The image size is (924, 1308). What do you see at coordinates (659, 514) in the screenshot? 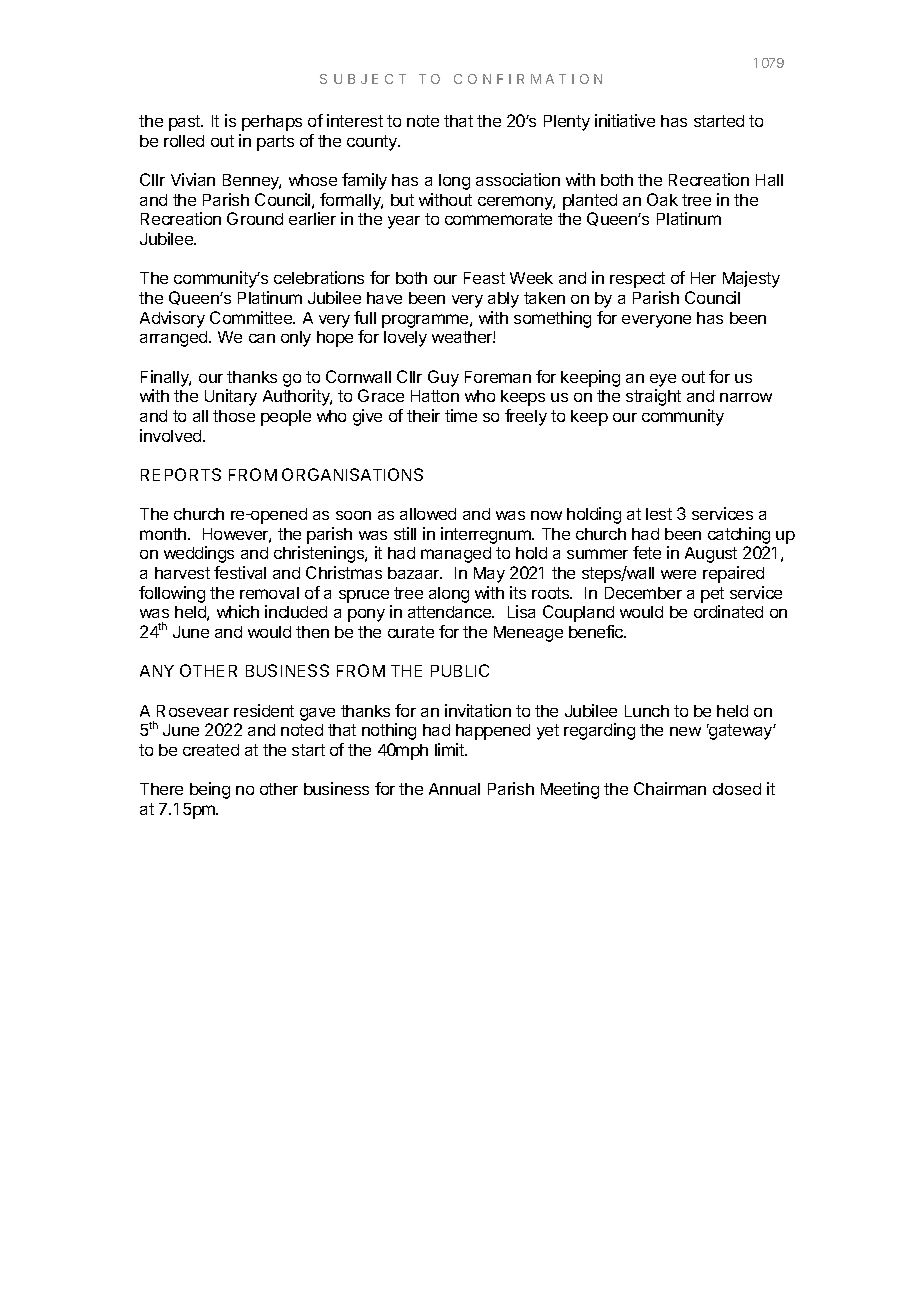
I see `lest` at bounding box center [659, 514].
